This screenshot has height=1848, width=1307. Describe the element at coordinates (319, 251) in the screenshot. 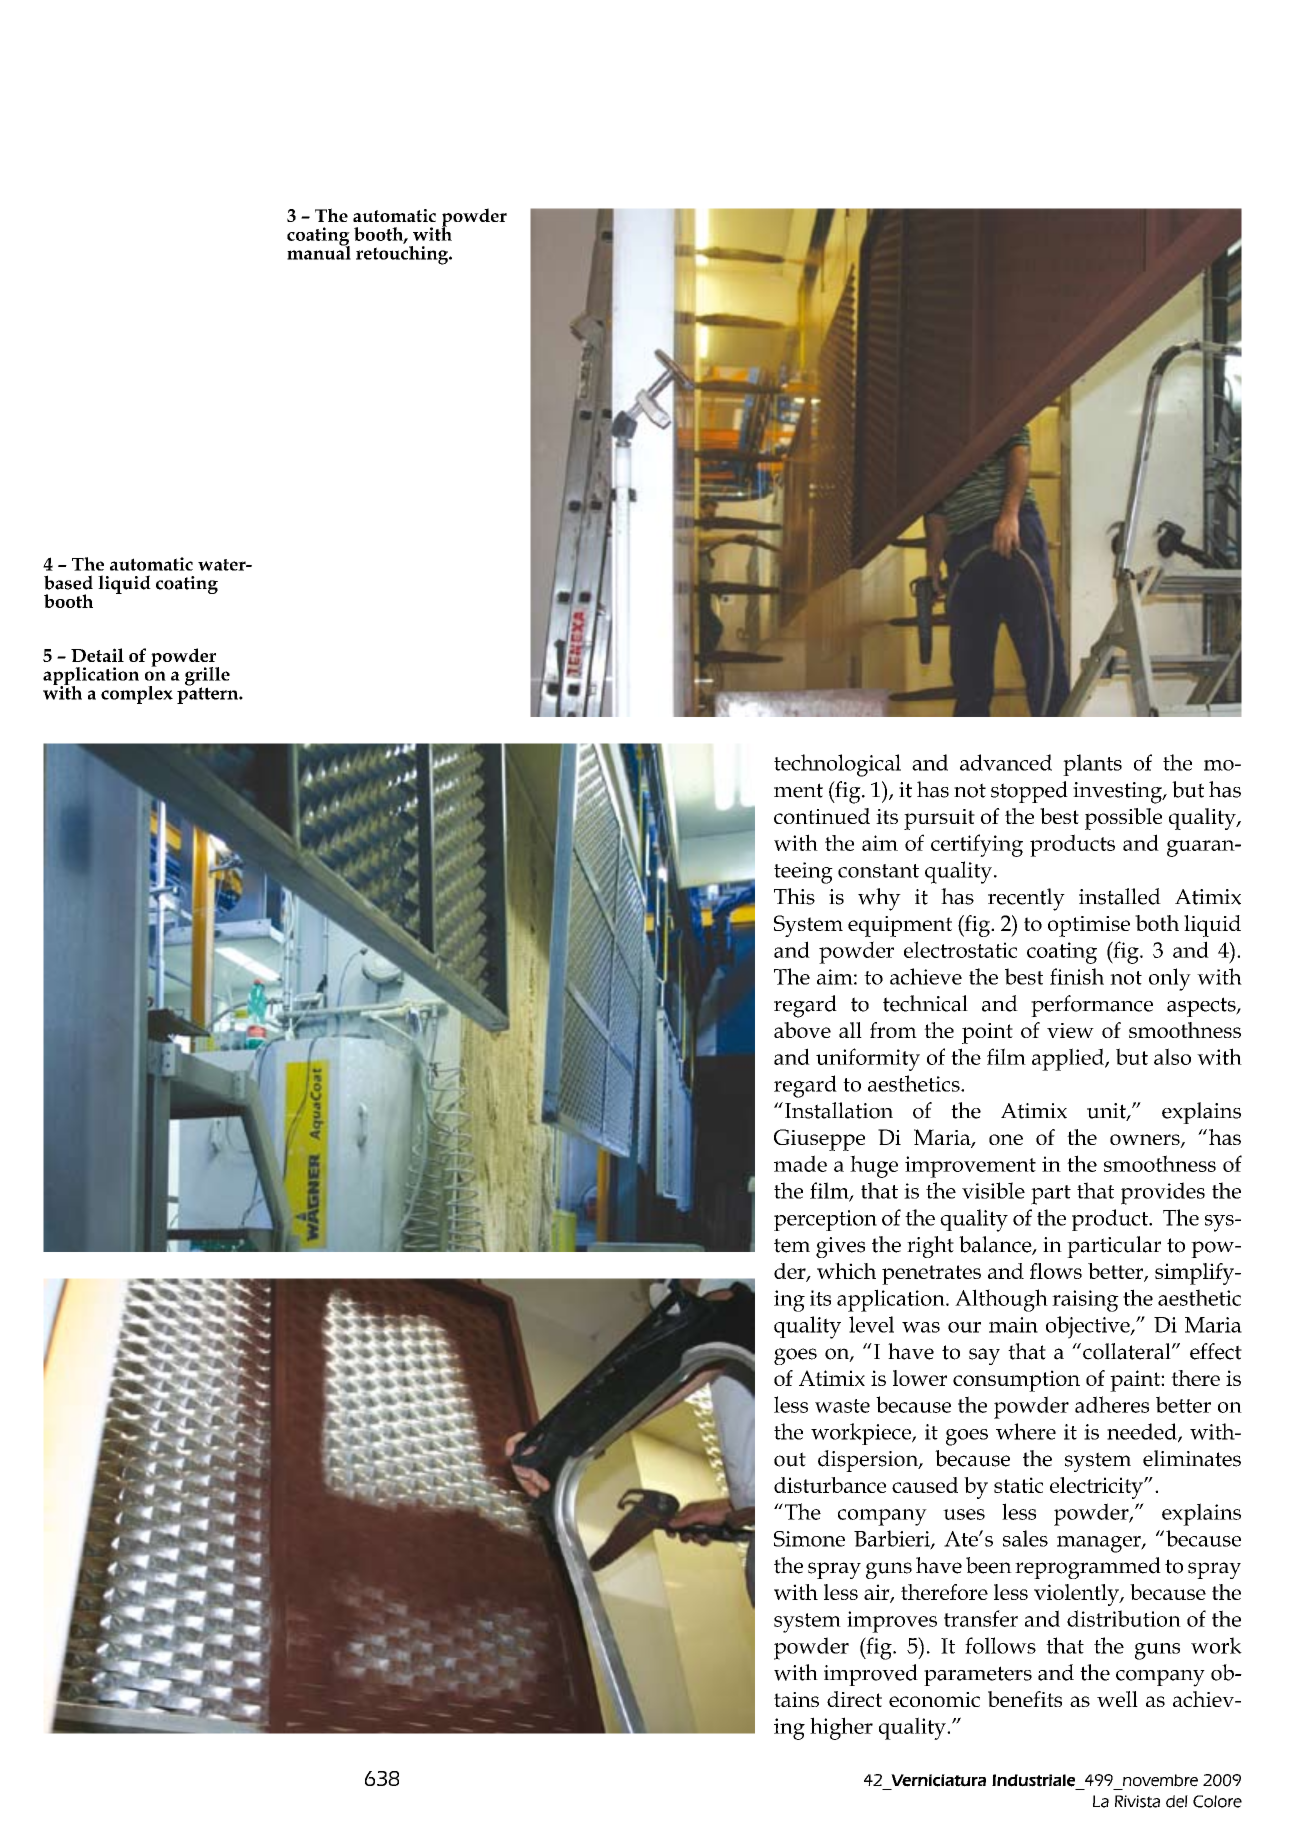

I see `manual` at that location.
